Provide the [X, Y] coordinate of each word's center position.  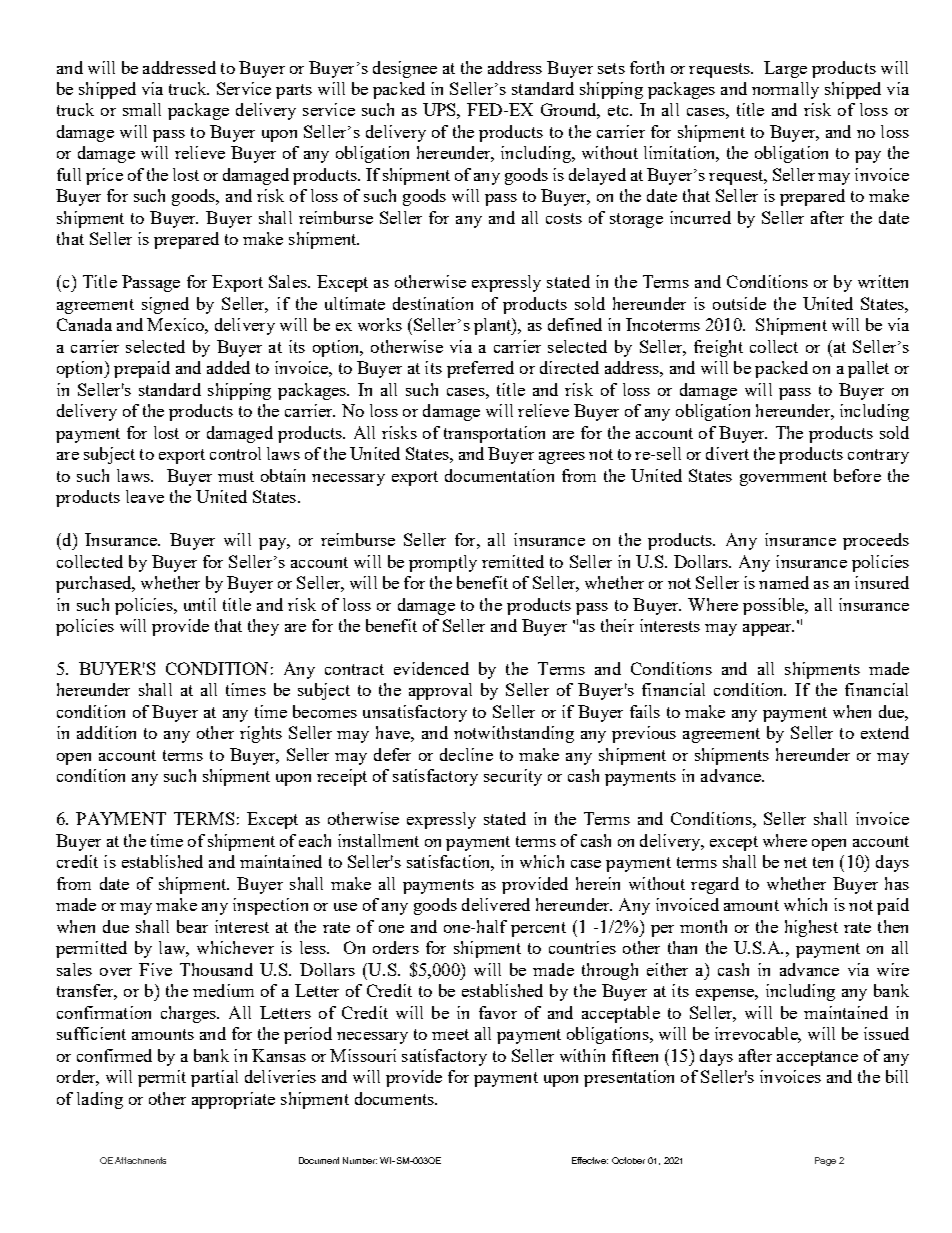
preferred [480, 369]
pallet [868, 369]
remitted [513, 561]
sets [611, 68]
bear [192, 926]
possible [775, 606]
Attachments [140, 1160]
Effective [590, 1160]
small [142, 109]
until [200, 604]
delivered [496, 904]
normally [785, 90]
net [795, 862]
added [228, 367]
